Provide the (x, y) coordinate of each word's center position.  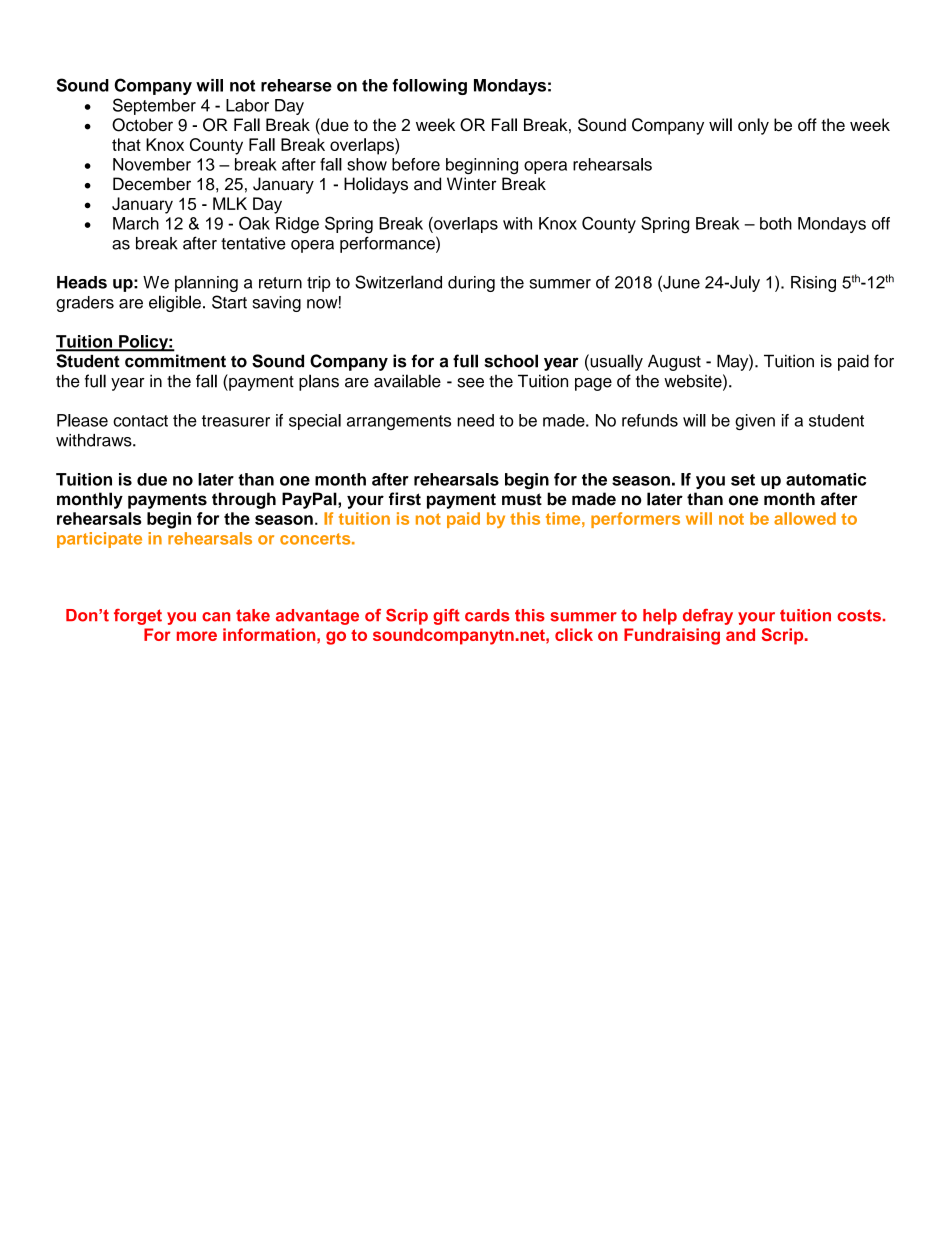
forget (138, 617)
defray (708, 617)
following (429, 87)
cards (487, 615)
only (753, 126)
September (154, 106)
